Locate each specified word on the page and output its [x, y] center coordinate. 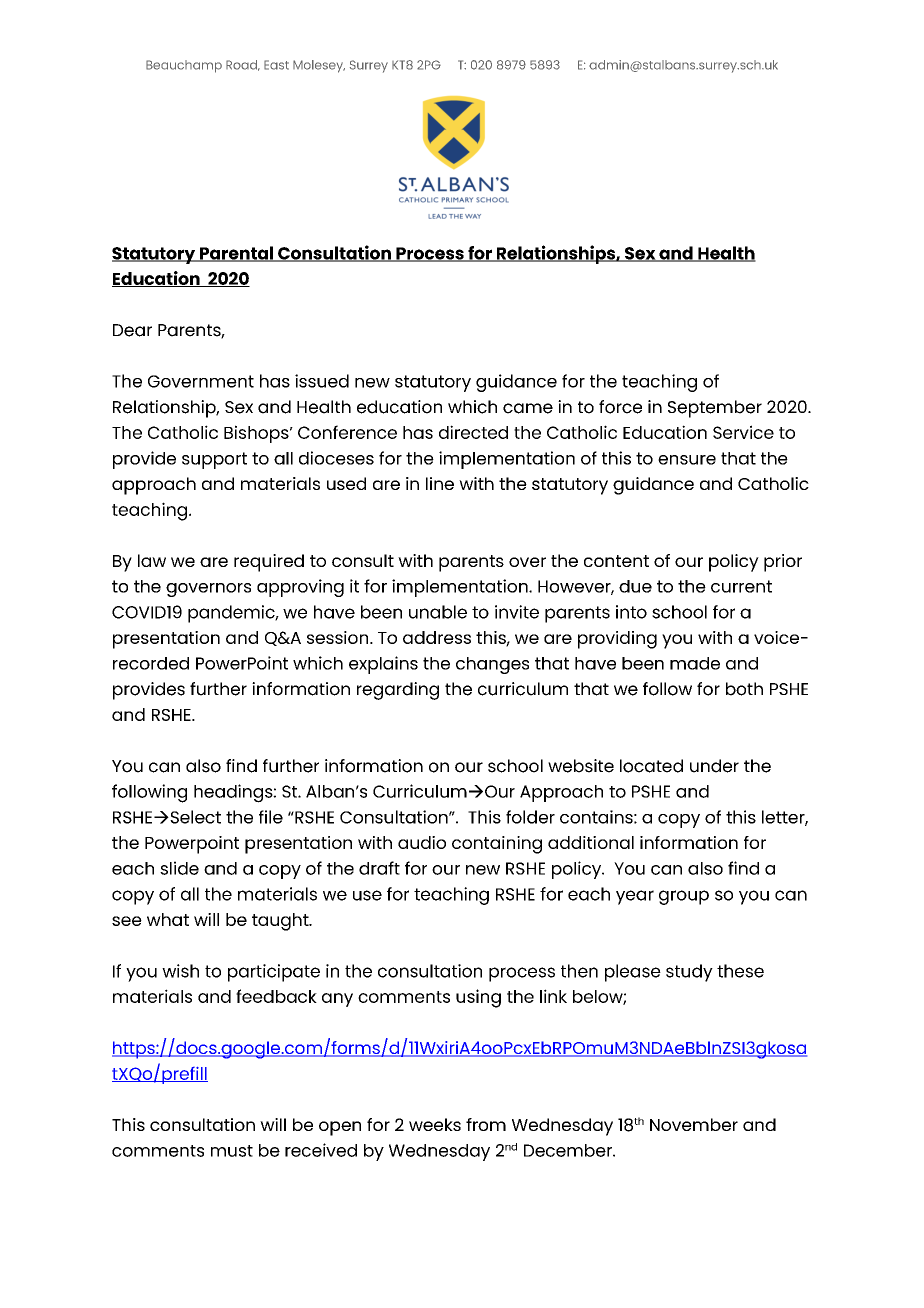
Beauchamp [184, 66]
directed [473, 432]
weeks [435, 1124]
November [694, 1124]
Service [743, 432]
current [741, 586]
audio [422, 842]
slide [179, 868]
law [152, 560]
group [684, 897]
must [232, 1151]
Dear [132, 330]
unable [438, 612]
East [276, 65]
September [715, 409]
